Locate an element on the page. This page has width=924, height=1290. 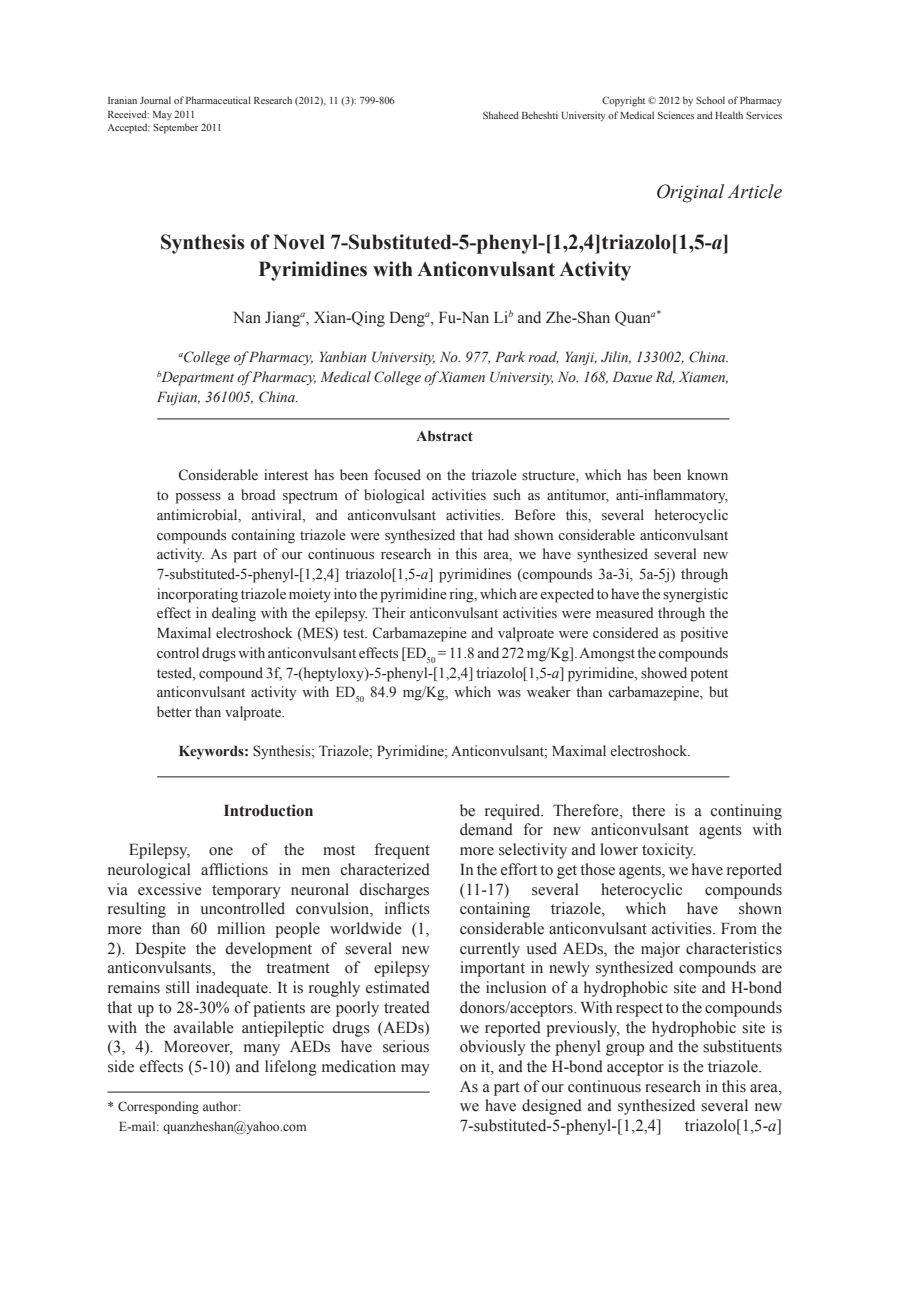
substituents is located at coordinates (742, 1046).
